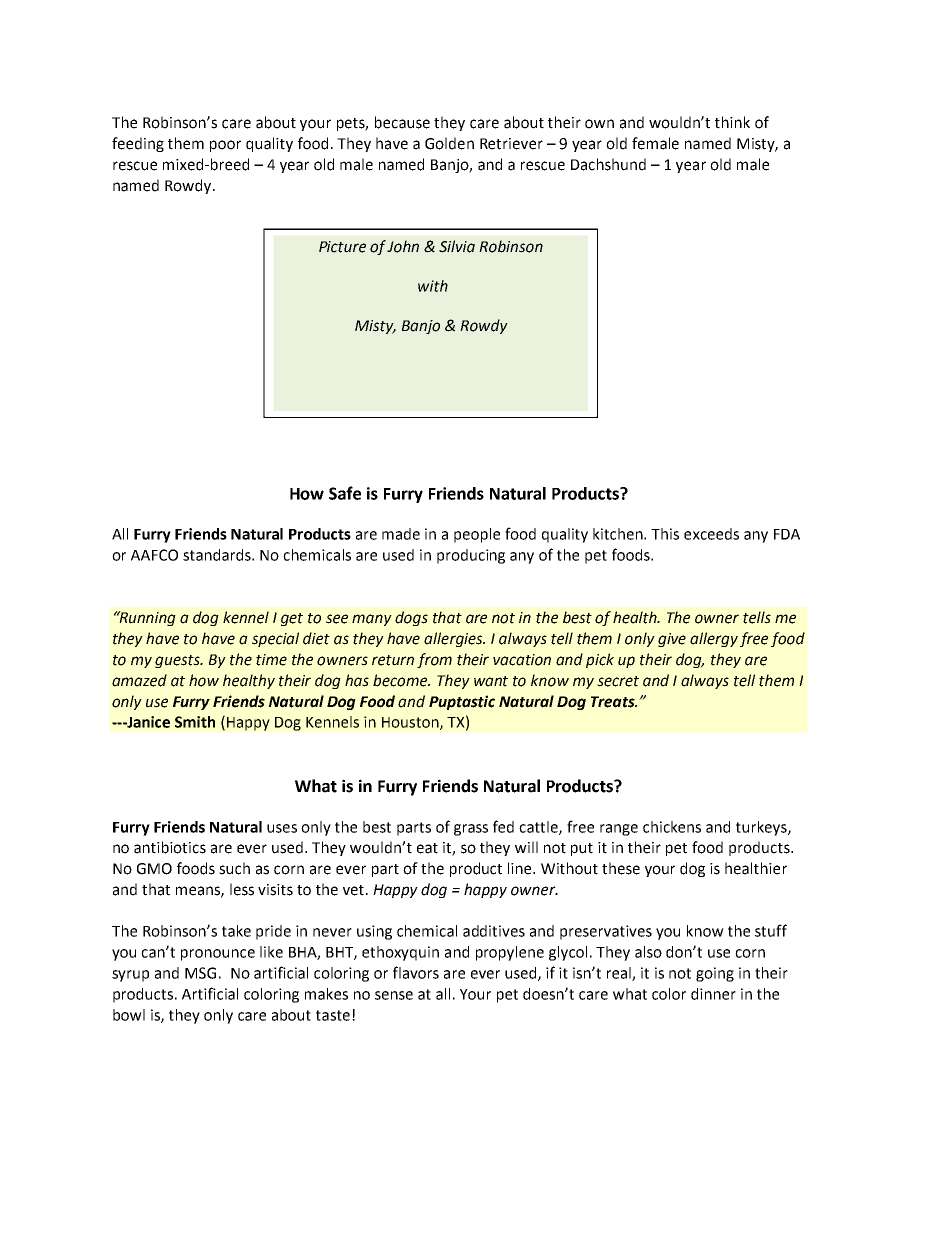 Image resolution: width=952 pixels, height=1233 pixels. Describe the element at coordinates (416, 972) in the screenshot. I see `flavors` at that location.
